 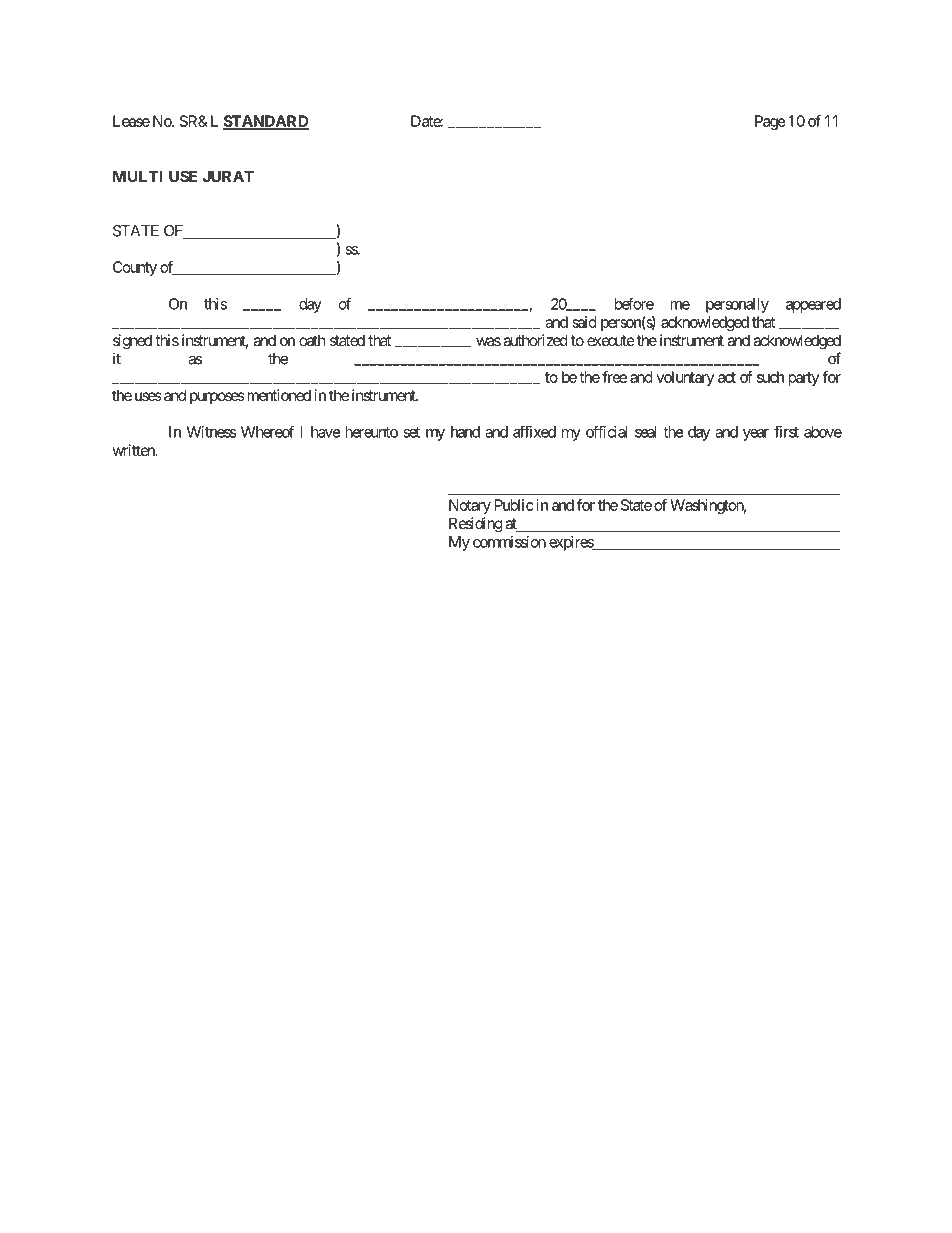 I want to click on said, so click(x=584, y=322).
